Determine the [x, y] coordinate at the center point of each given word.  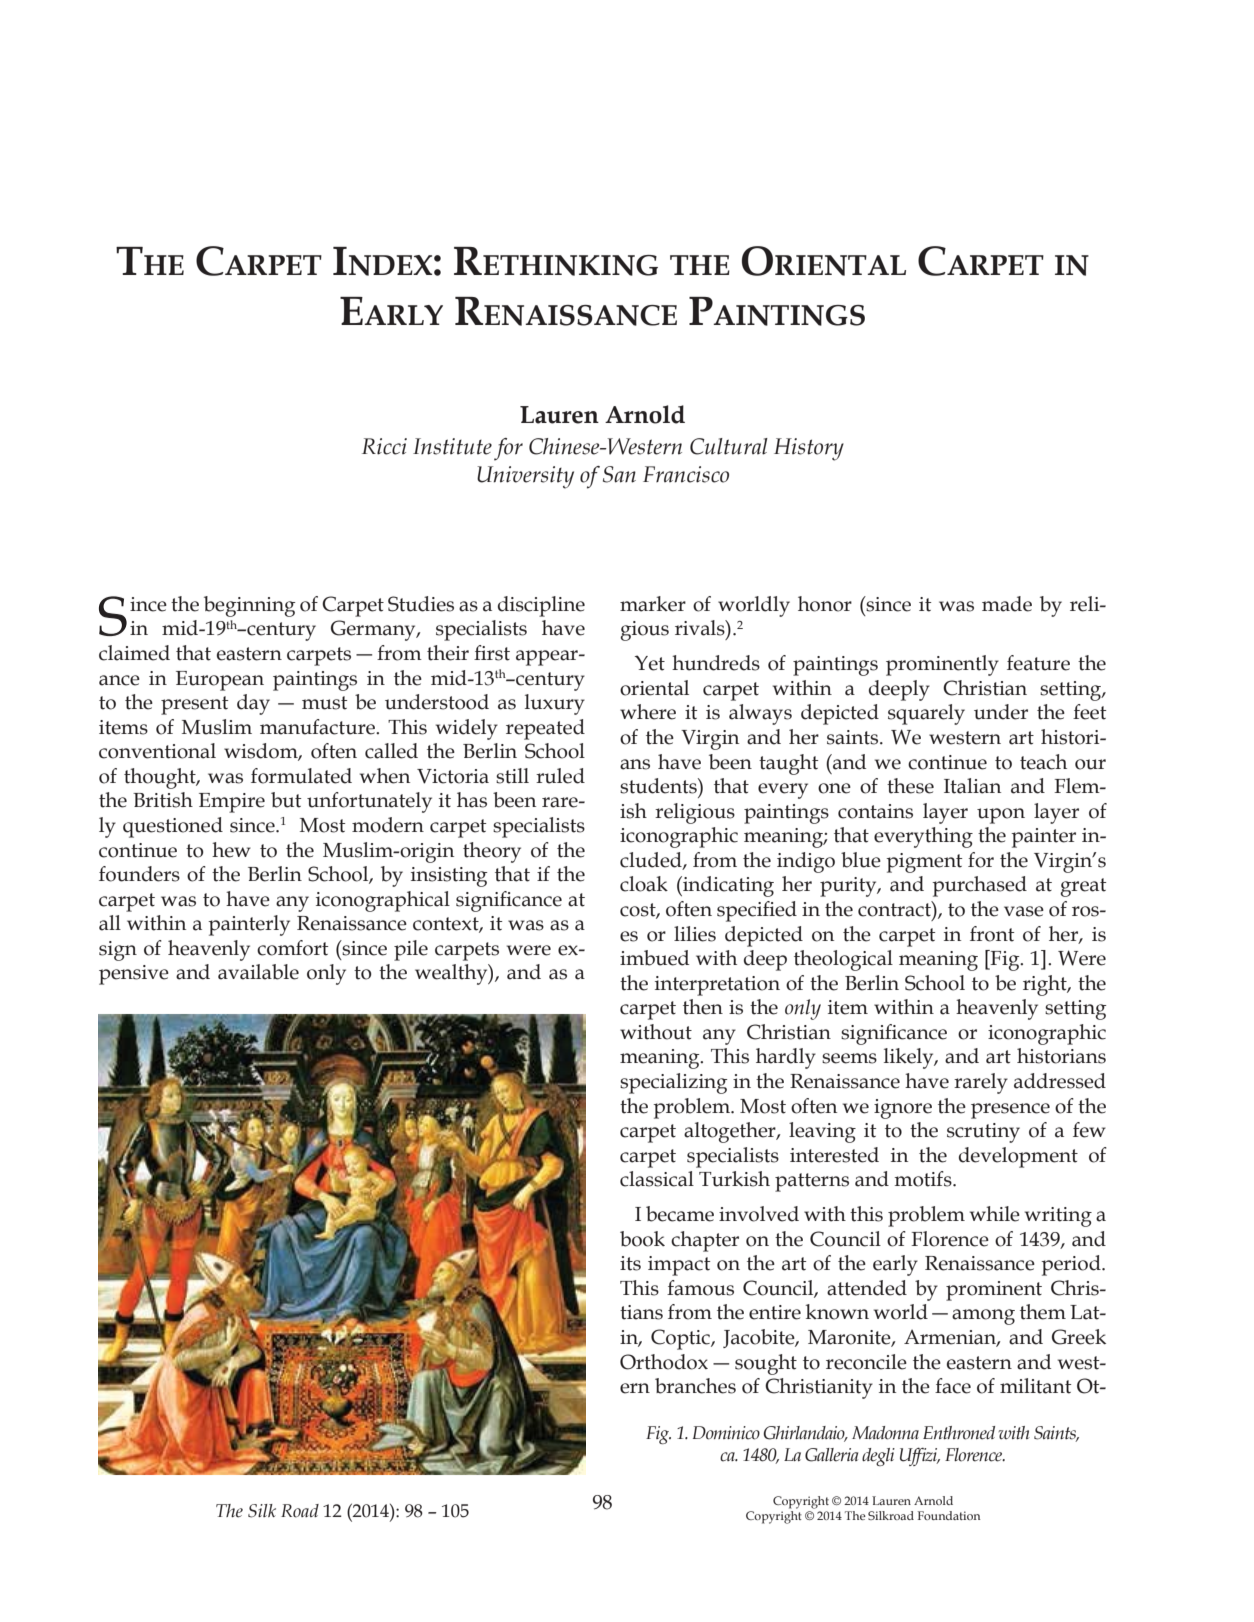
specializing [674, 1083]
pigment [924, 863]
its [630, 1263]
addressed [1060, 1081]
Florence [950, 1239]
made [1007, 604]
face [953, 1386]
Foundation [949, 1515]
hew [231, 850]
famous [700, 1288]
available [258, 972]
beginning [250, 606]
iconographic [679, 837]
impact [679, 1266]
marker [653, 604]
